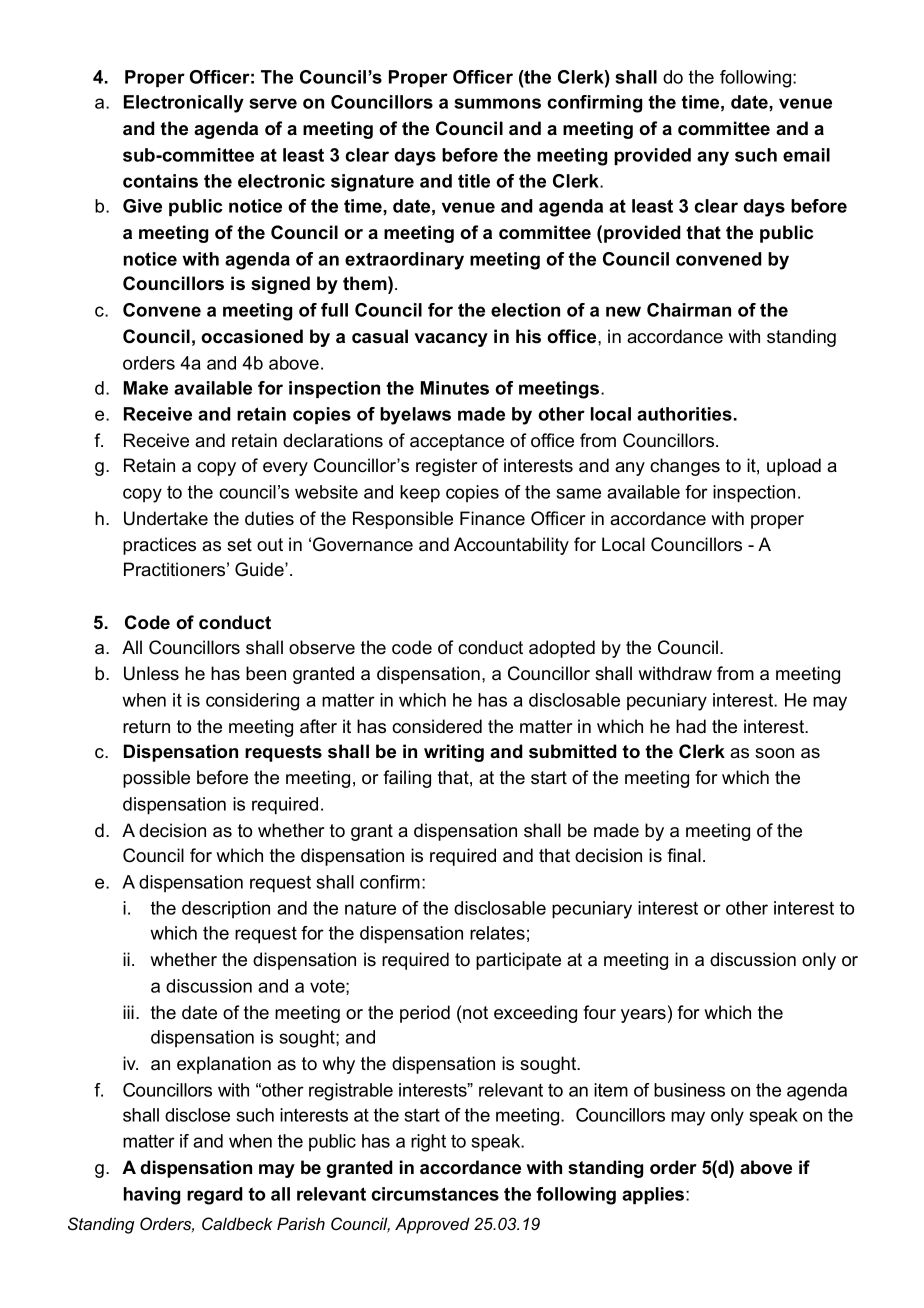 The image size is (924, 1308). What do you see at coordinates (806, 155) in the screenshot?
I see `email` at bounding box center [806, 155].
